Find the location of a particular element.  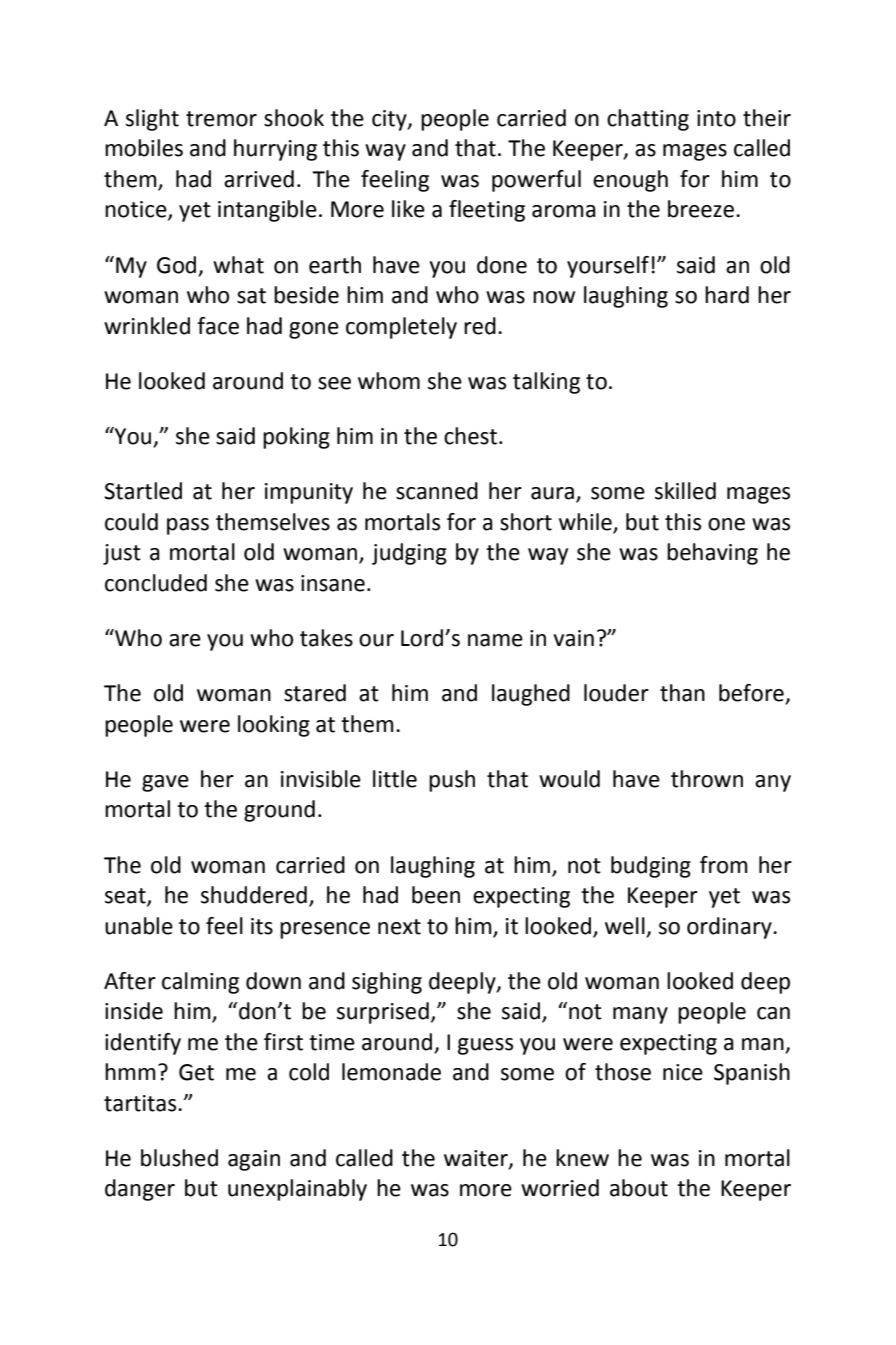

blushed is located at coordinates (179, 1158).
